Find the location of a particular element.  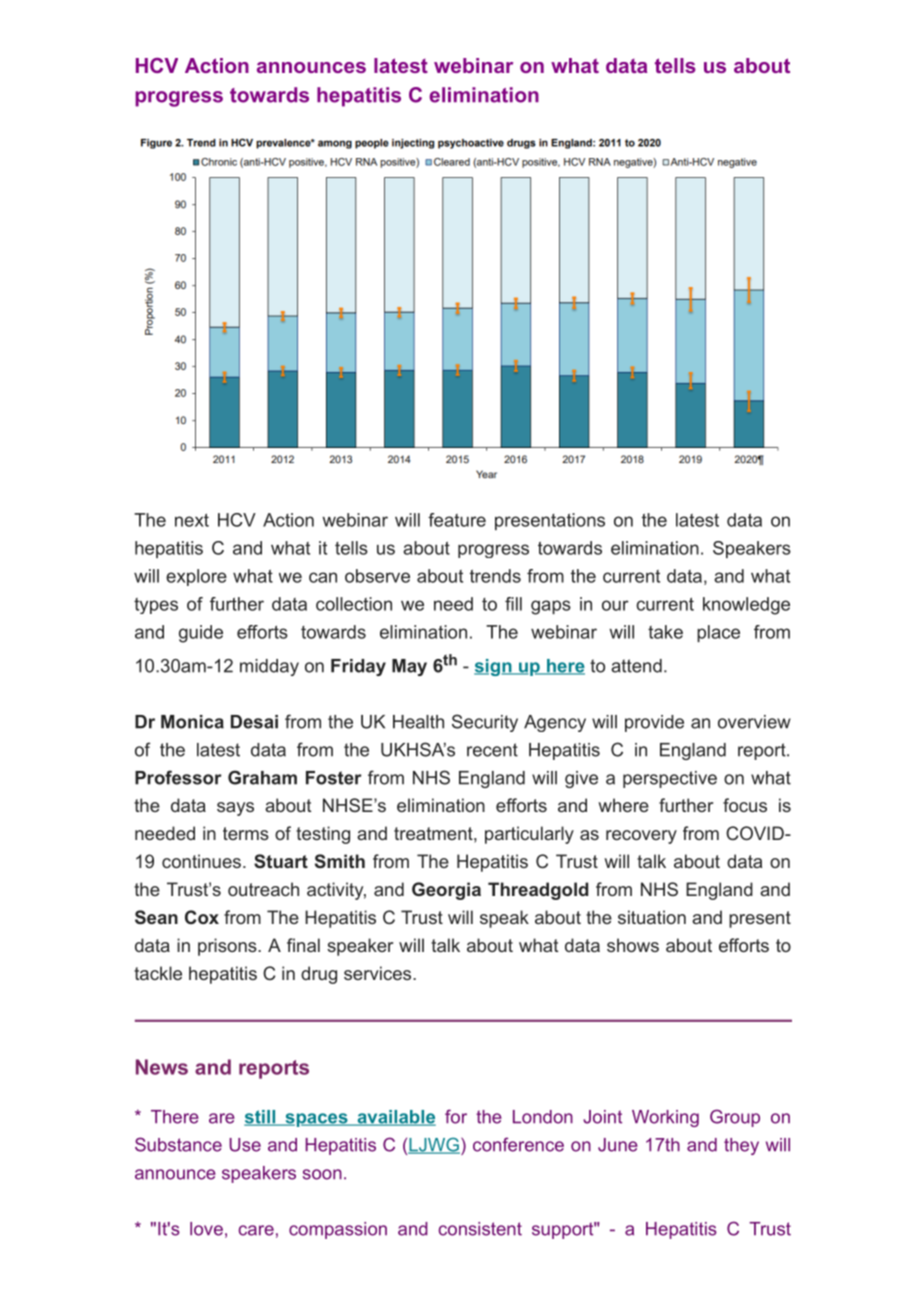

love is located at coordinates (206, 1229).
